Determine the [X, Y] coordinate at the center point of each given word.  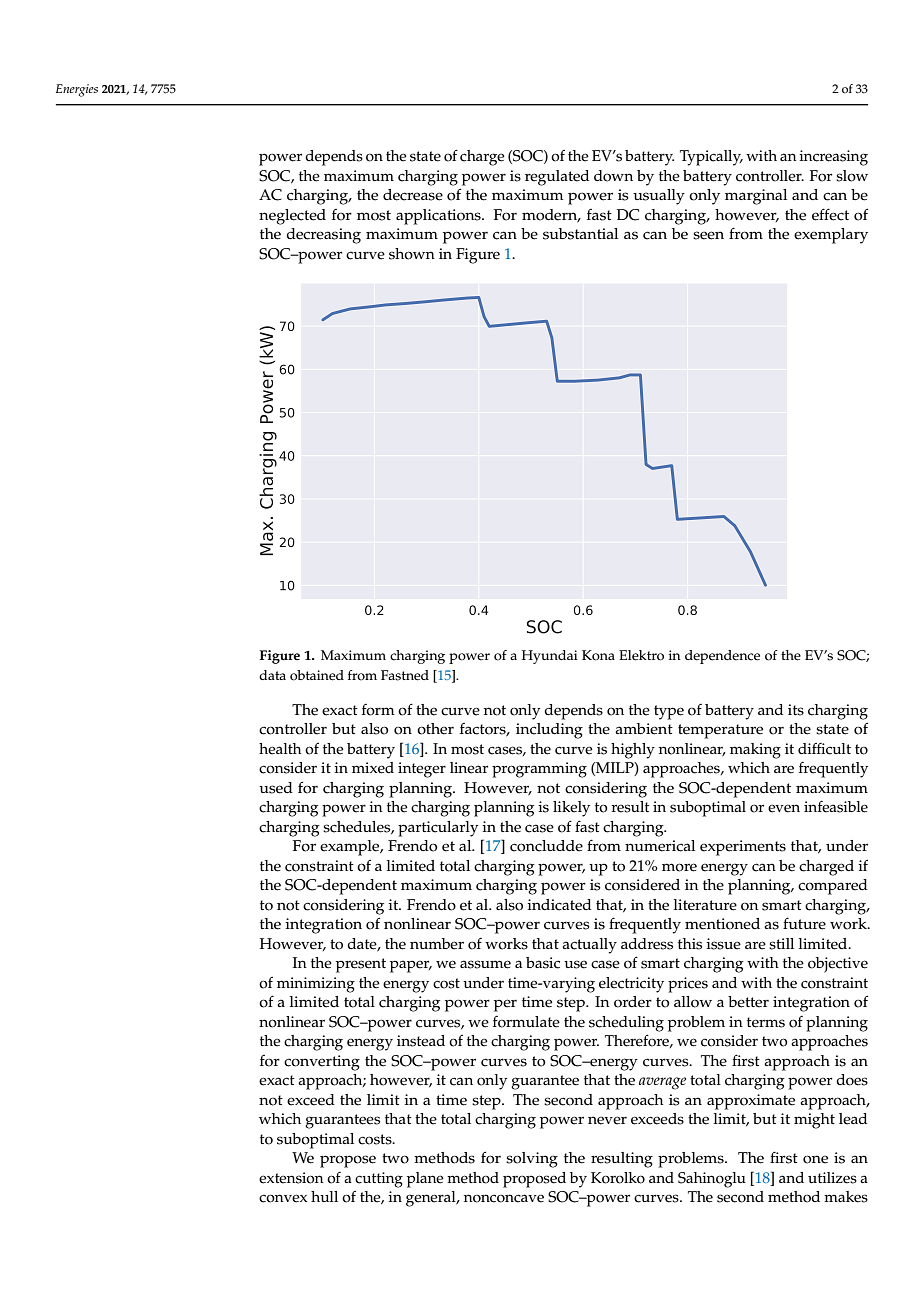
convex [283, 1198]
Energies [77, 90]
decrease [413, 195]
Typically [711, 158]
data [272, 675]
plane [425, 1180]
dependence [722, 657]
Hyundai [550, 657]
